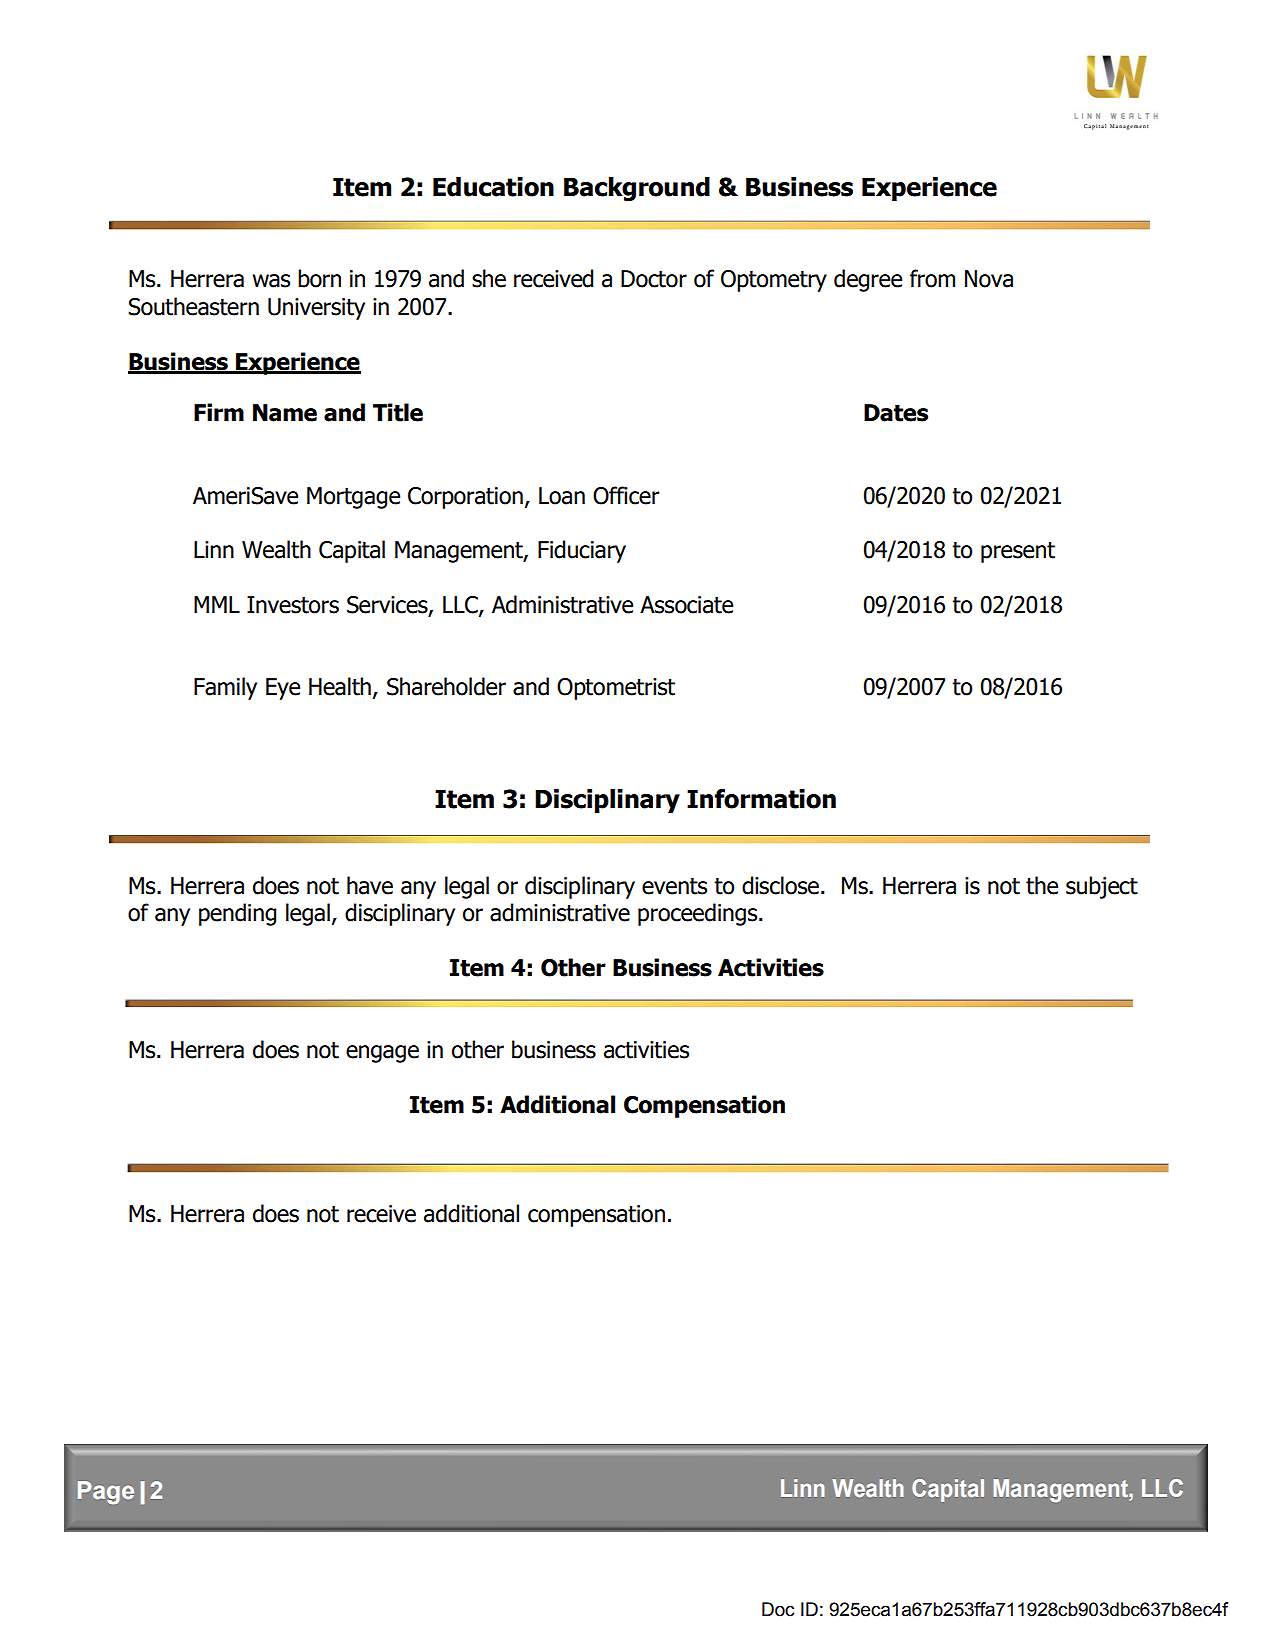 Image resolution: width=1263 pixels, height=1634 pixels. I want to click on born, so click(319, 278).
